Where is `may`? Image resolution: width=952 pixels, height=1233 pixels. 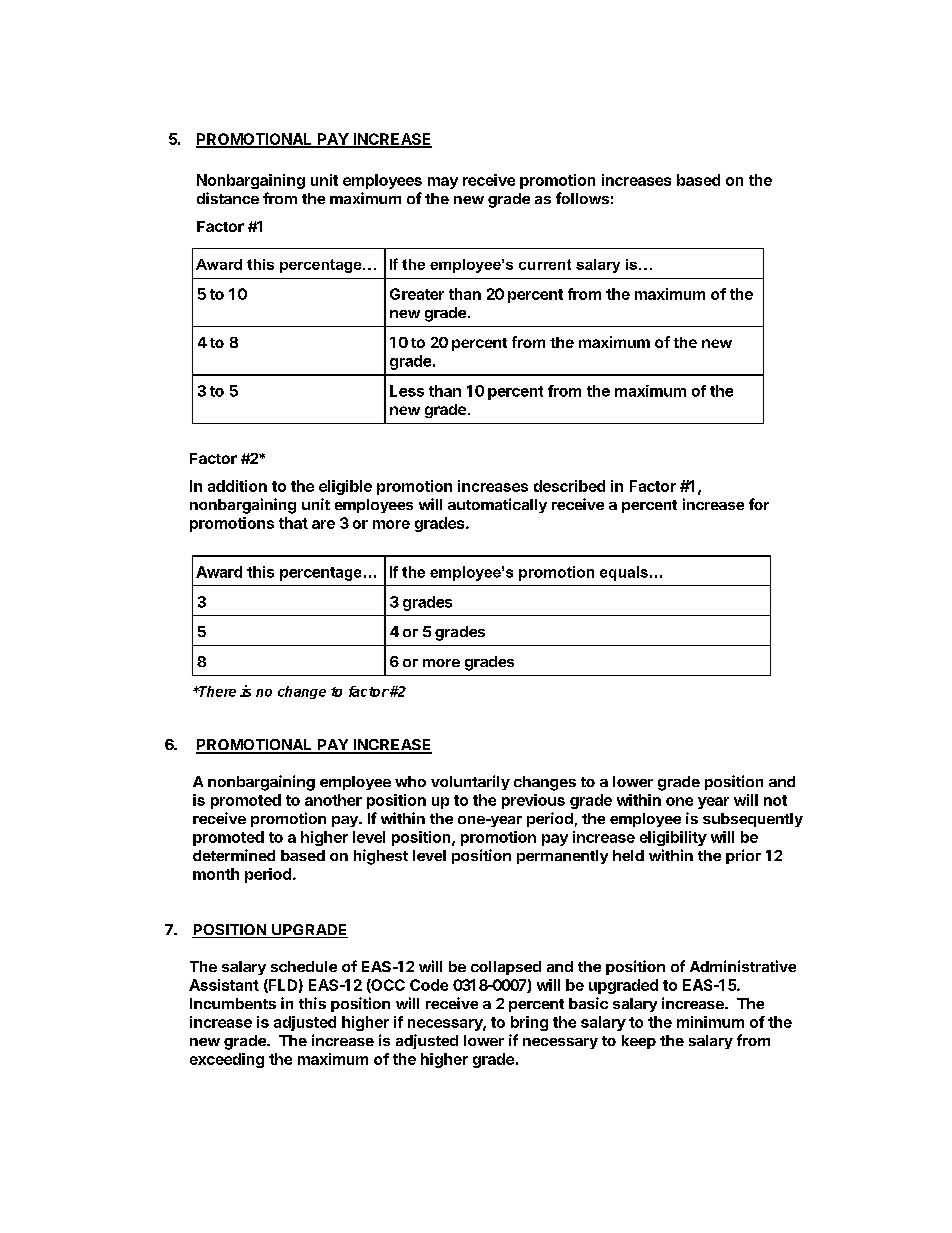 may is located at coordinates (443, 183).
